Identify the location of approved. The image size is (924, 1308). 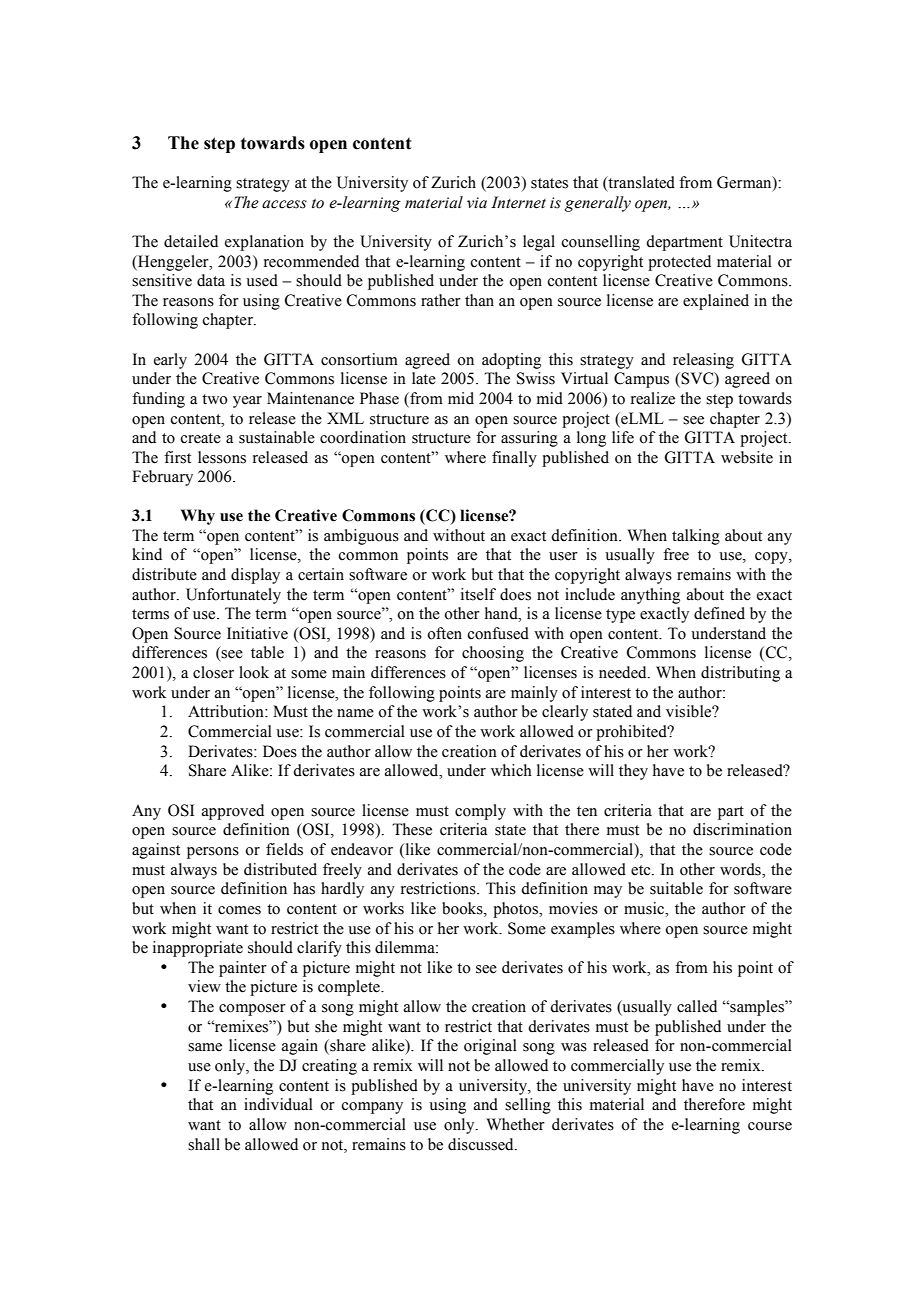
(233, 812).
